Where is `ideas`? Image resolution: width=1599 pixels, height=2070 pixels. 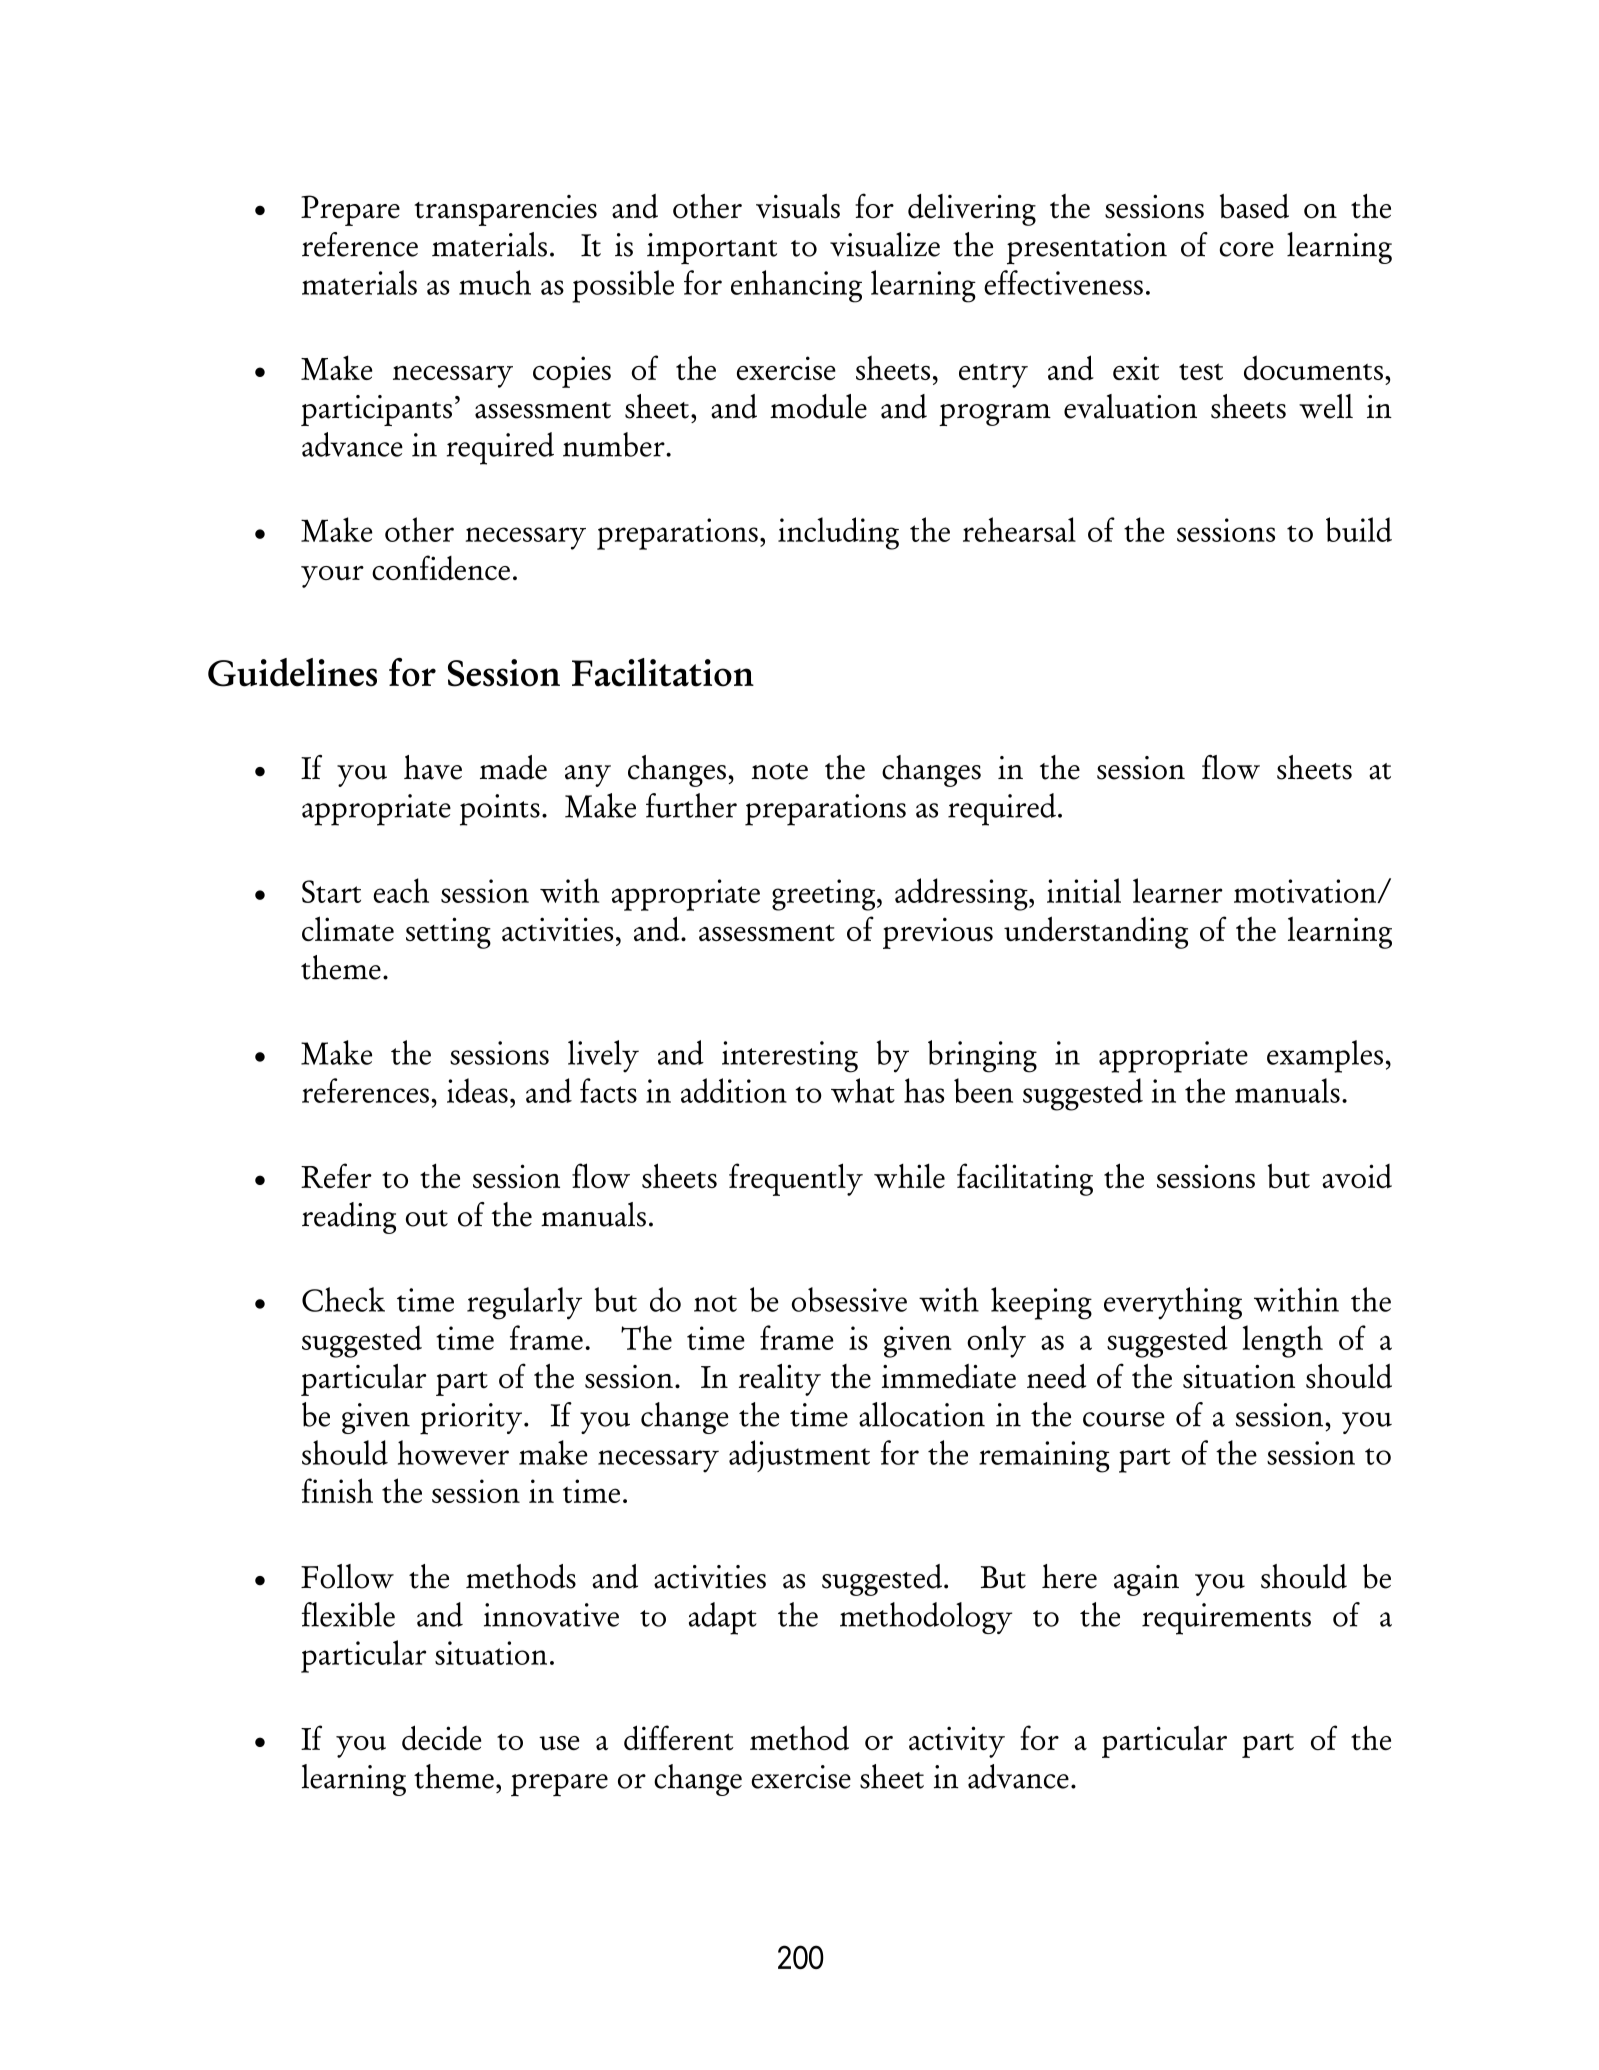
ideas is located at coordinates (477, 1090).
